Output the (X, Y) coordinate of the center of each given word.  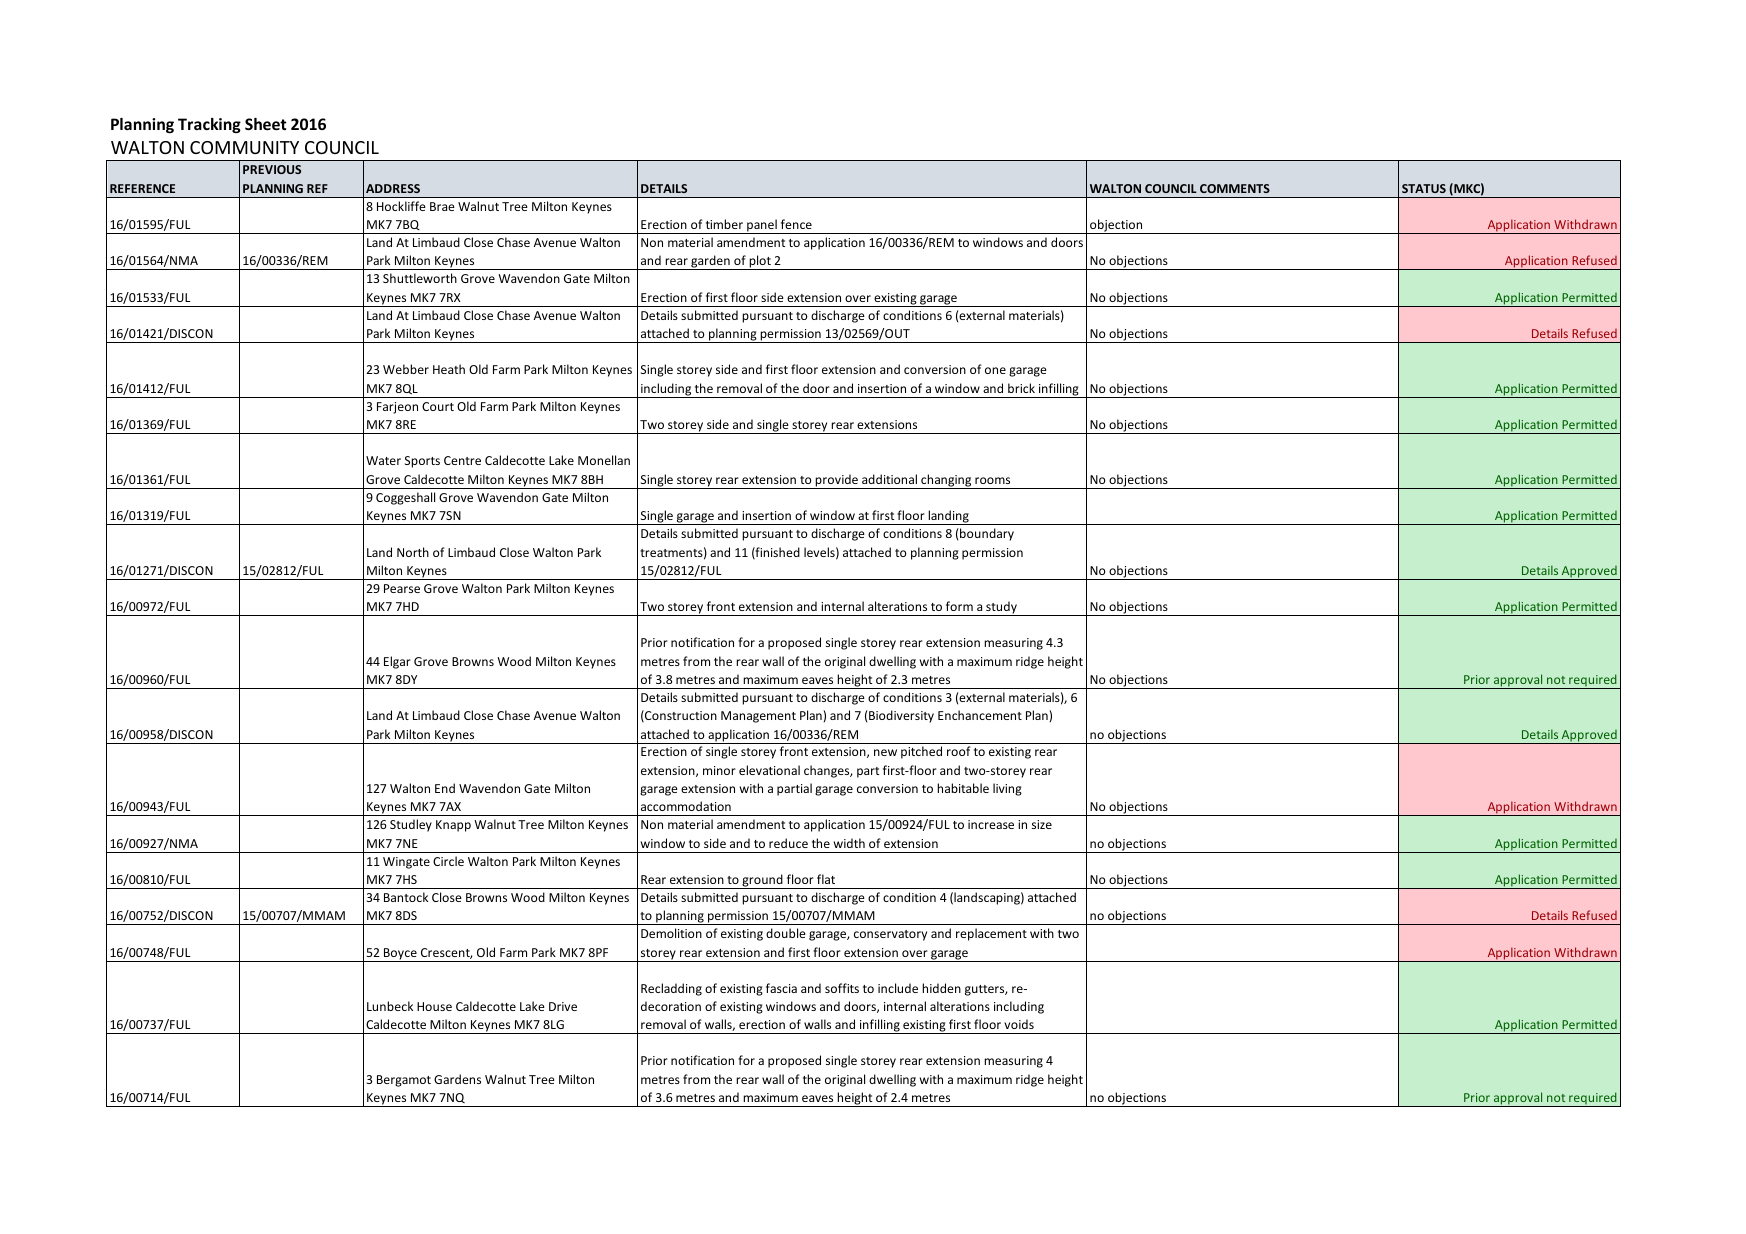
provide (837, 481)
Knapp (453, 826)
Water (383, 460)
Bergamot (404, 1081)
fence (796, 224)
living (1007, 789)
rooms (992, 480)
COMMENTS (1235, 188)
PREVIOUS (272, 169)
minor (719, 770)
